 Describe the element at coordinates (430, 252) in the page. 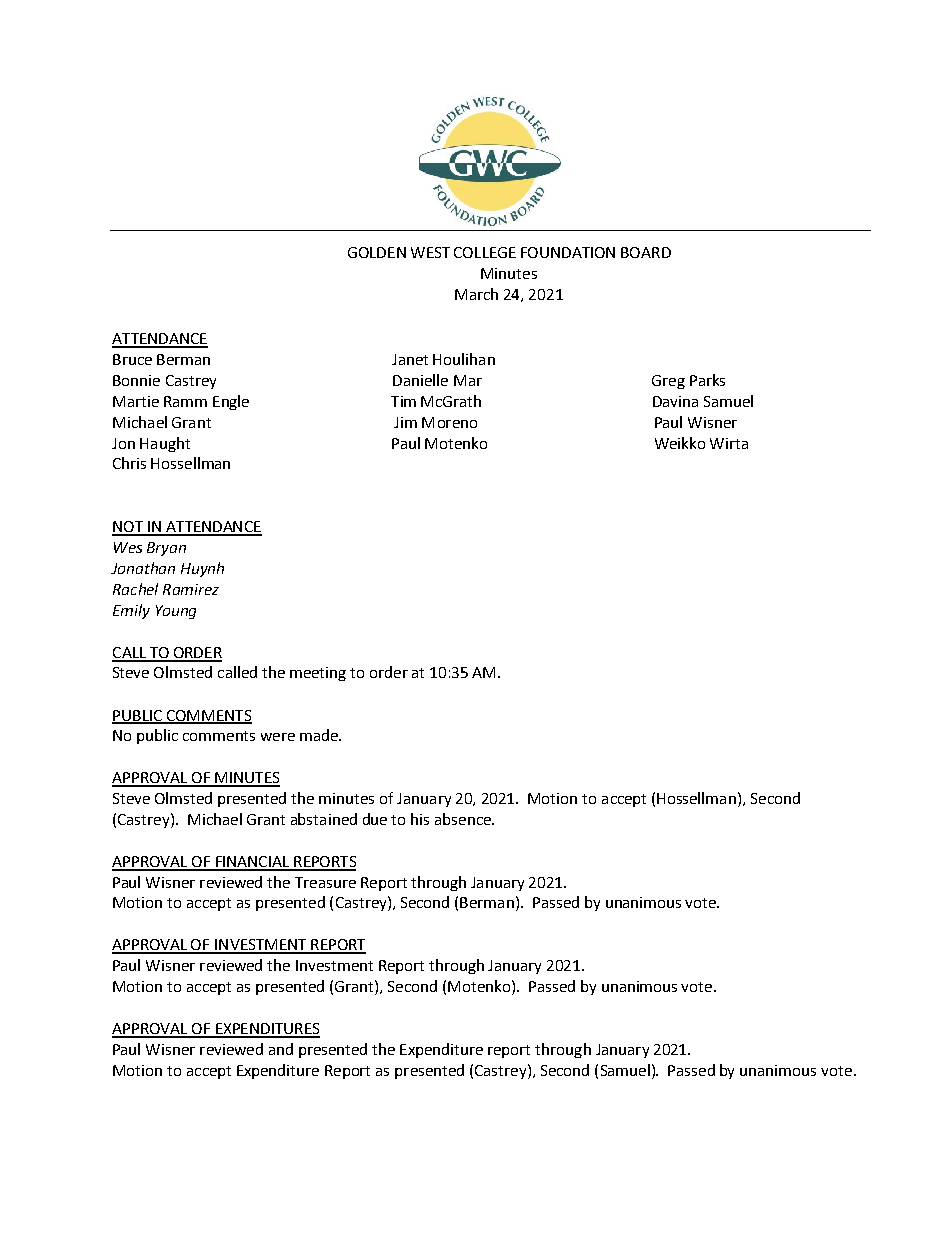

I see `WEST` at that location.
